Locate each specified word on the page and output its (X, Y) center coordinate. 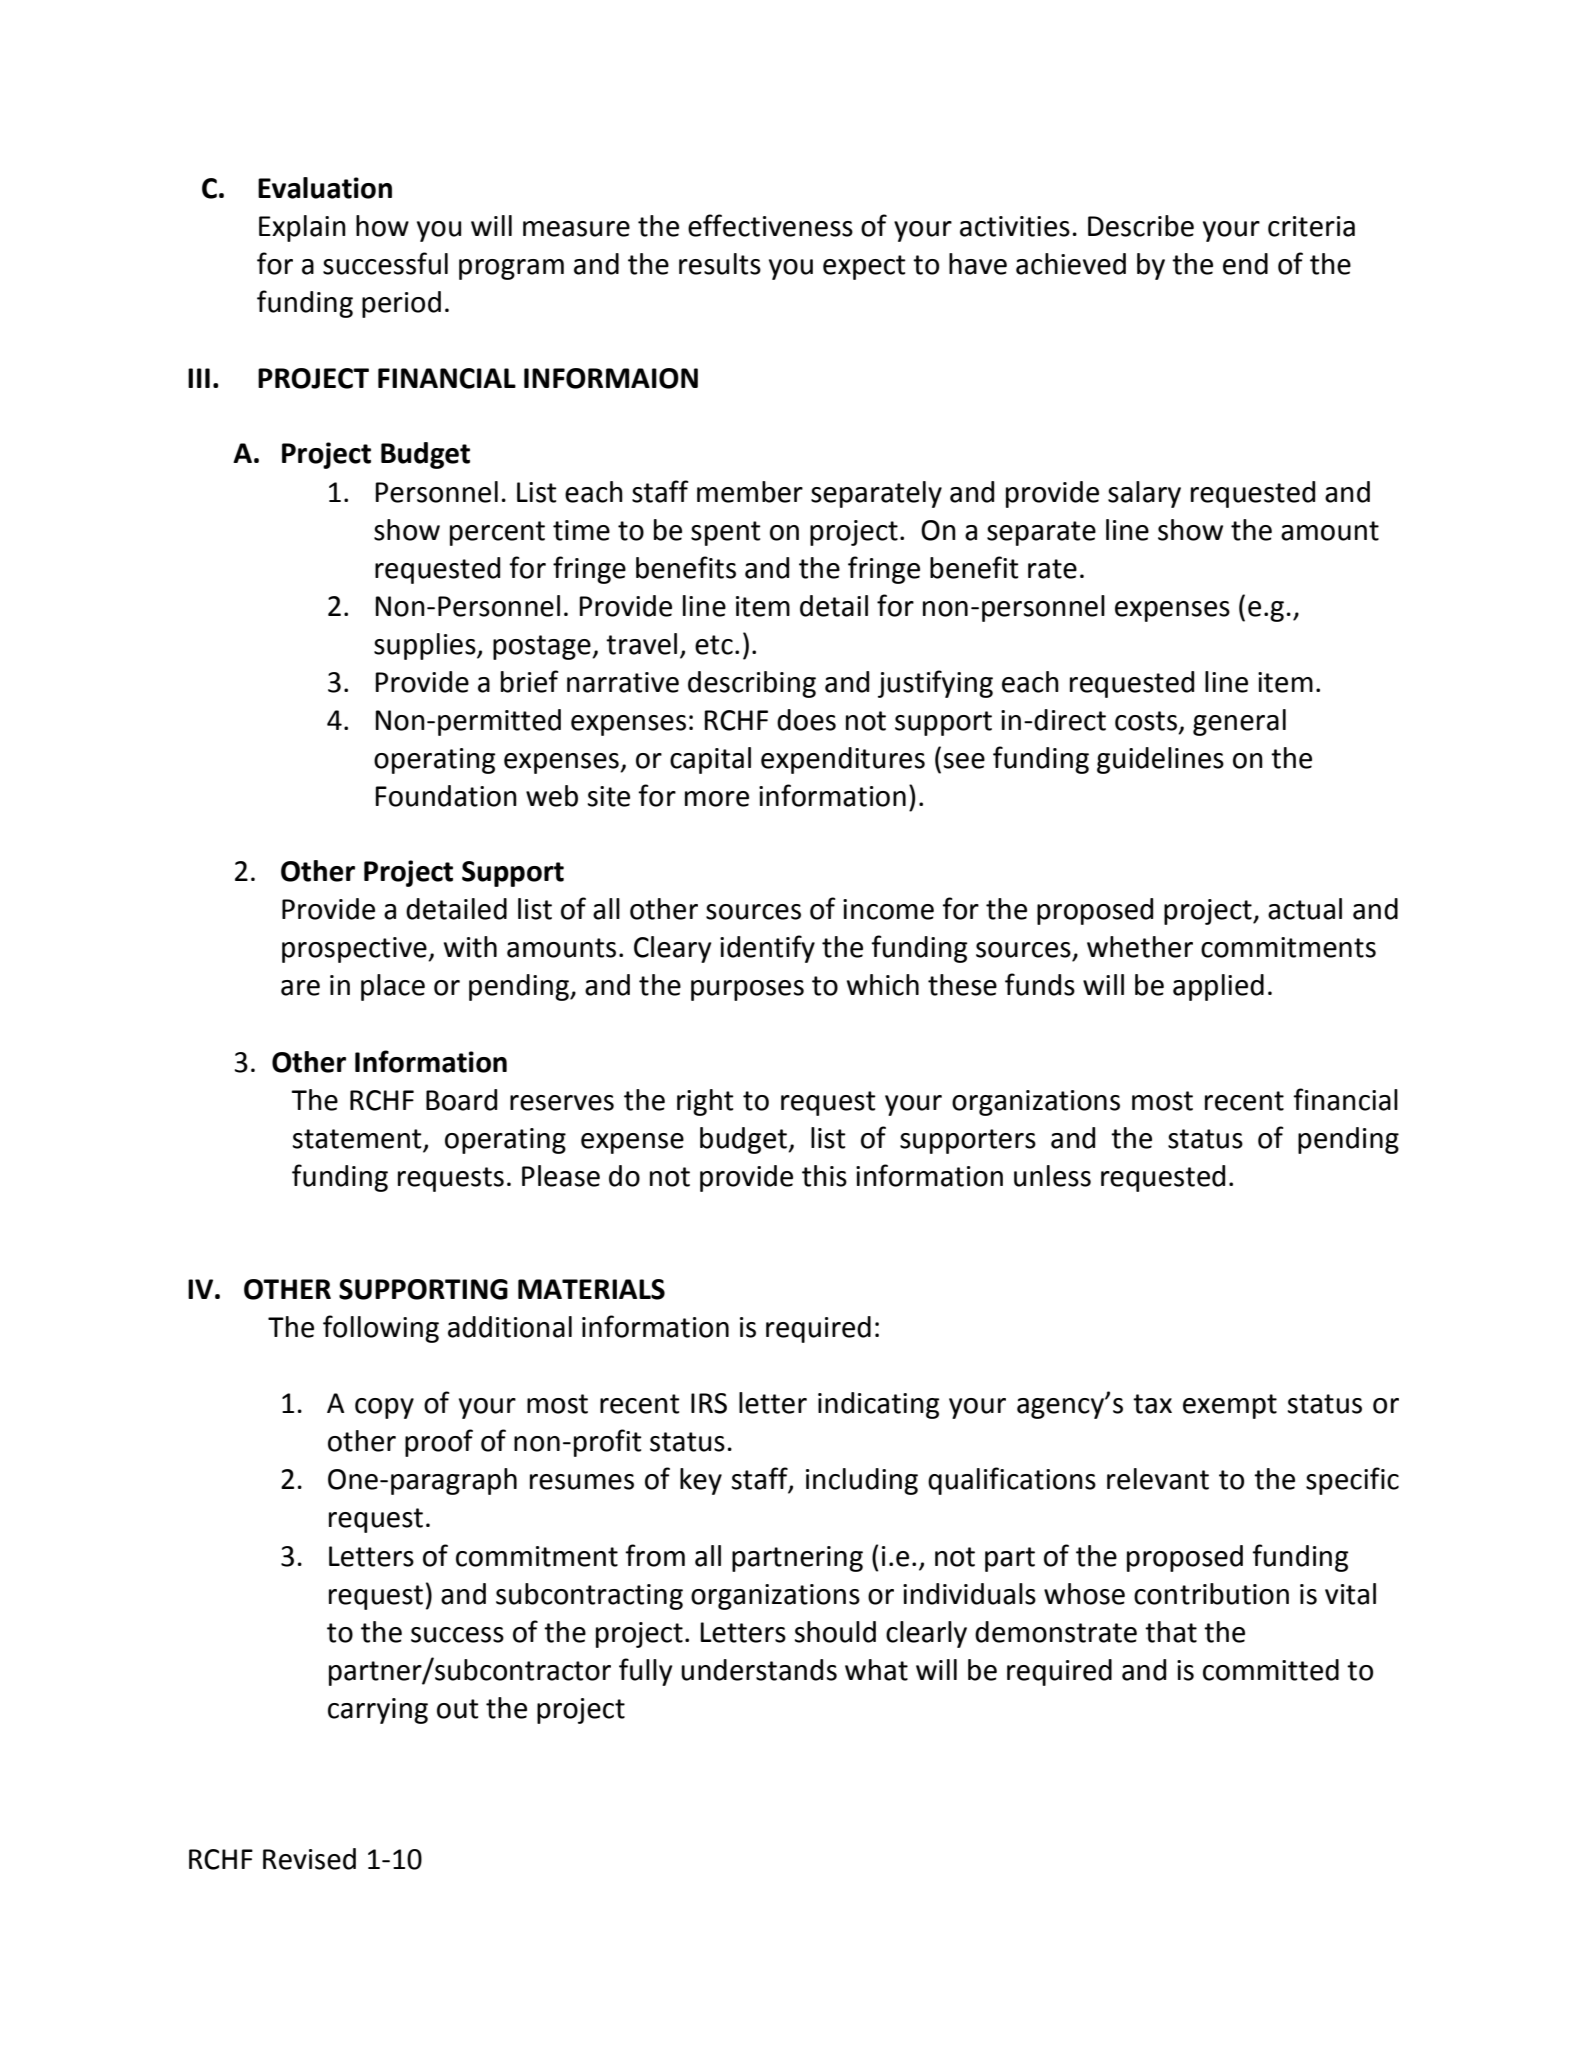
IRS (709, 1403)
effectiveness (770, 225)
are (300, 988)
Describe (1141, 226)
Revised (309, 1859)
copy (384, 1408)
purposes (747, 990)
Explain (302, 228)
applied (1218, 987)
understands (759, 1670)
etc (714, 645)
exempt (1230, 1406)
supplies (426, 646)
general (1239, 722)
